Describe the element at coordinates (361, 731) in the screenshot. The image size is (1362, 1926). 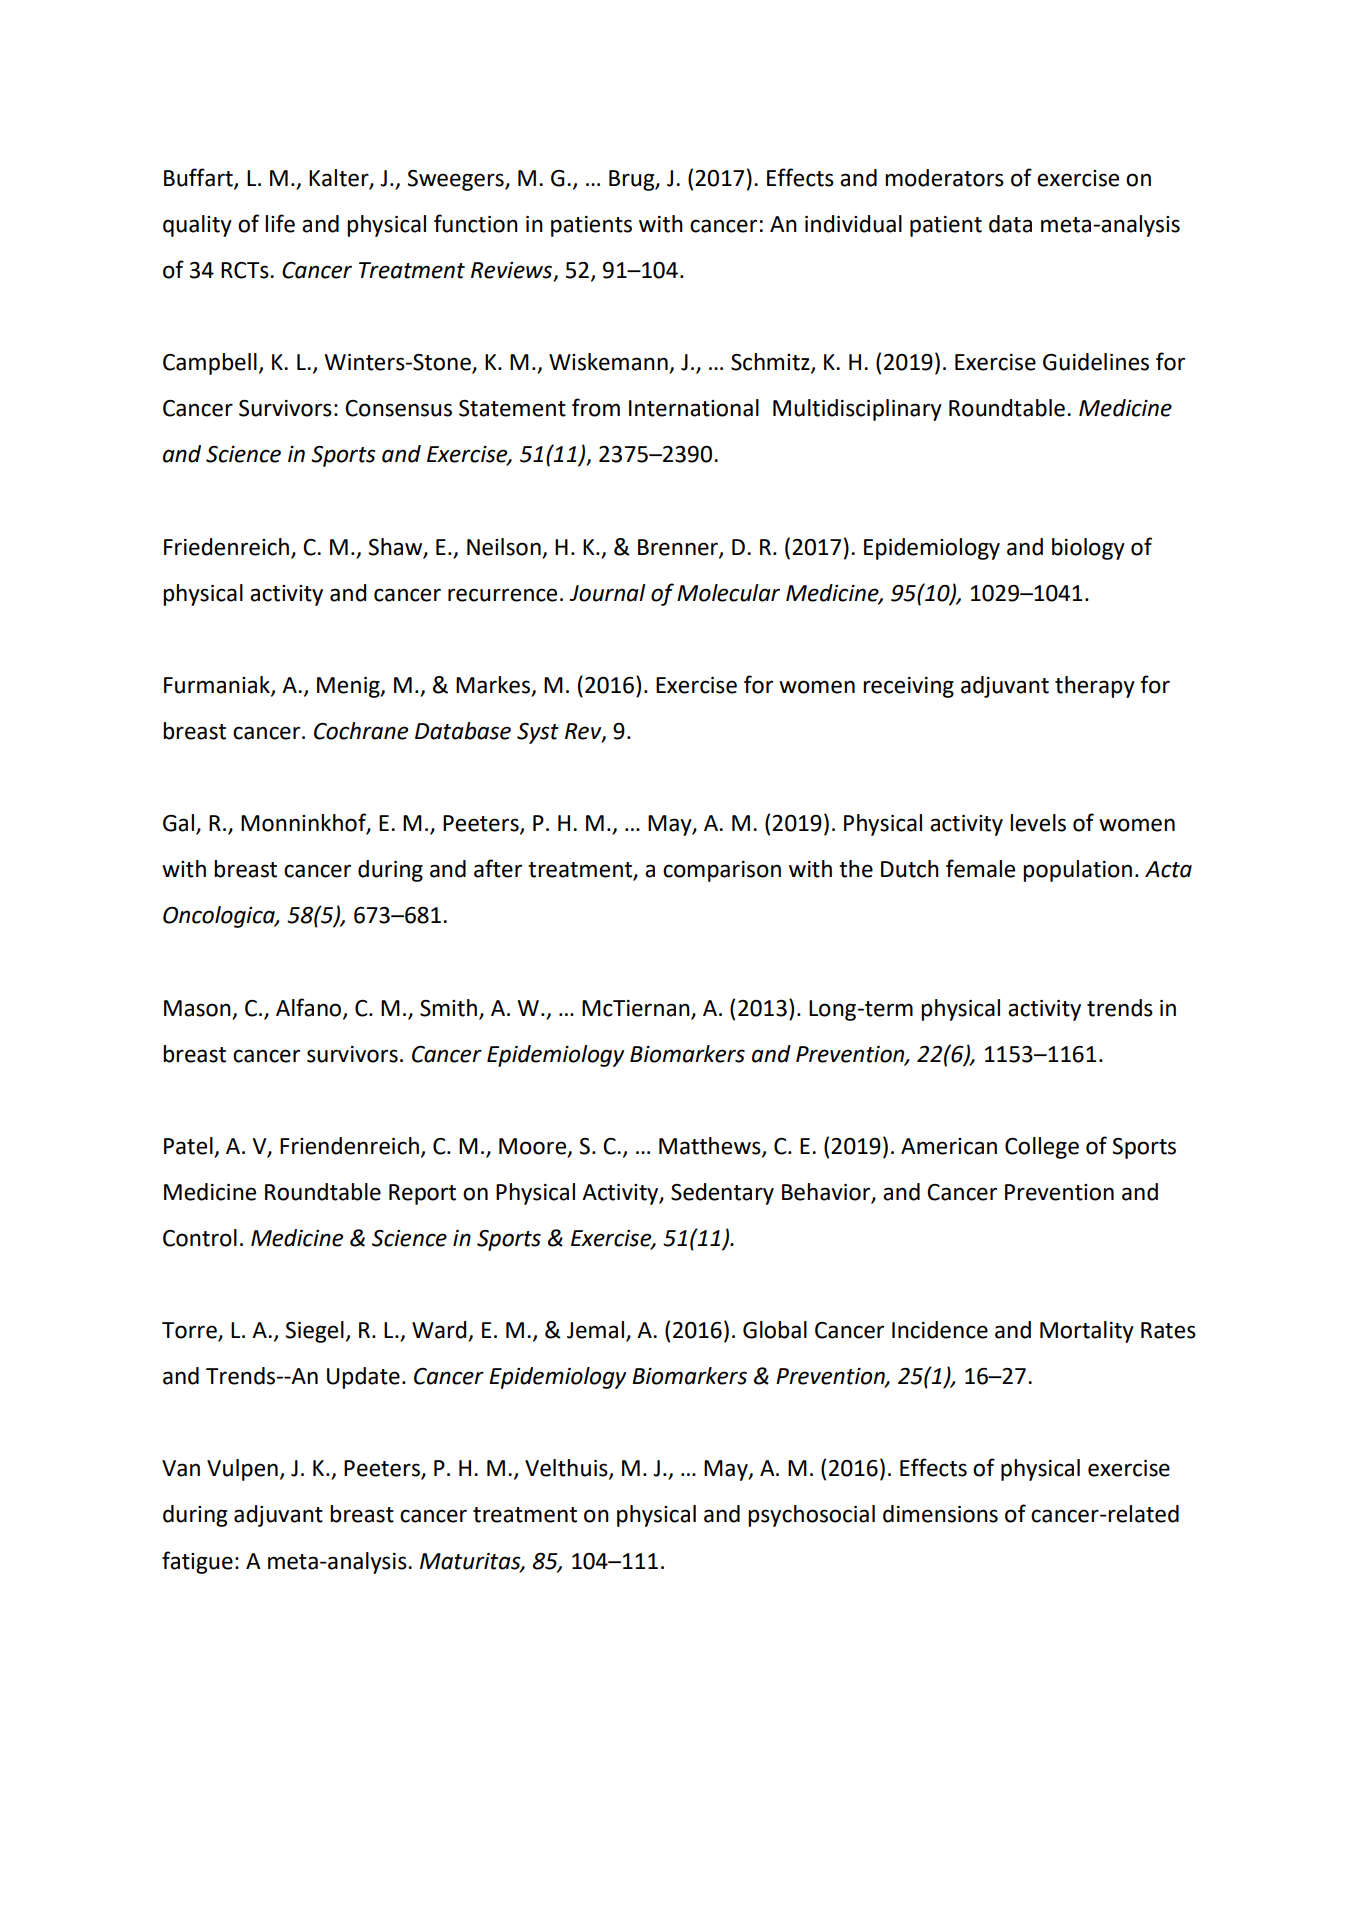
I see `Cochrane` at that location.
